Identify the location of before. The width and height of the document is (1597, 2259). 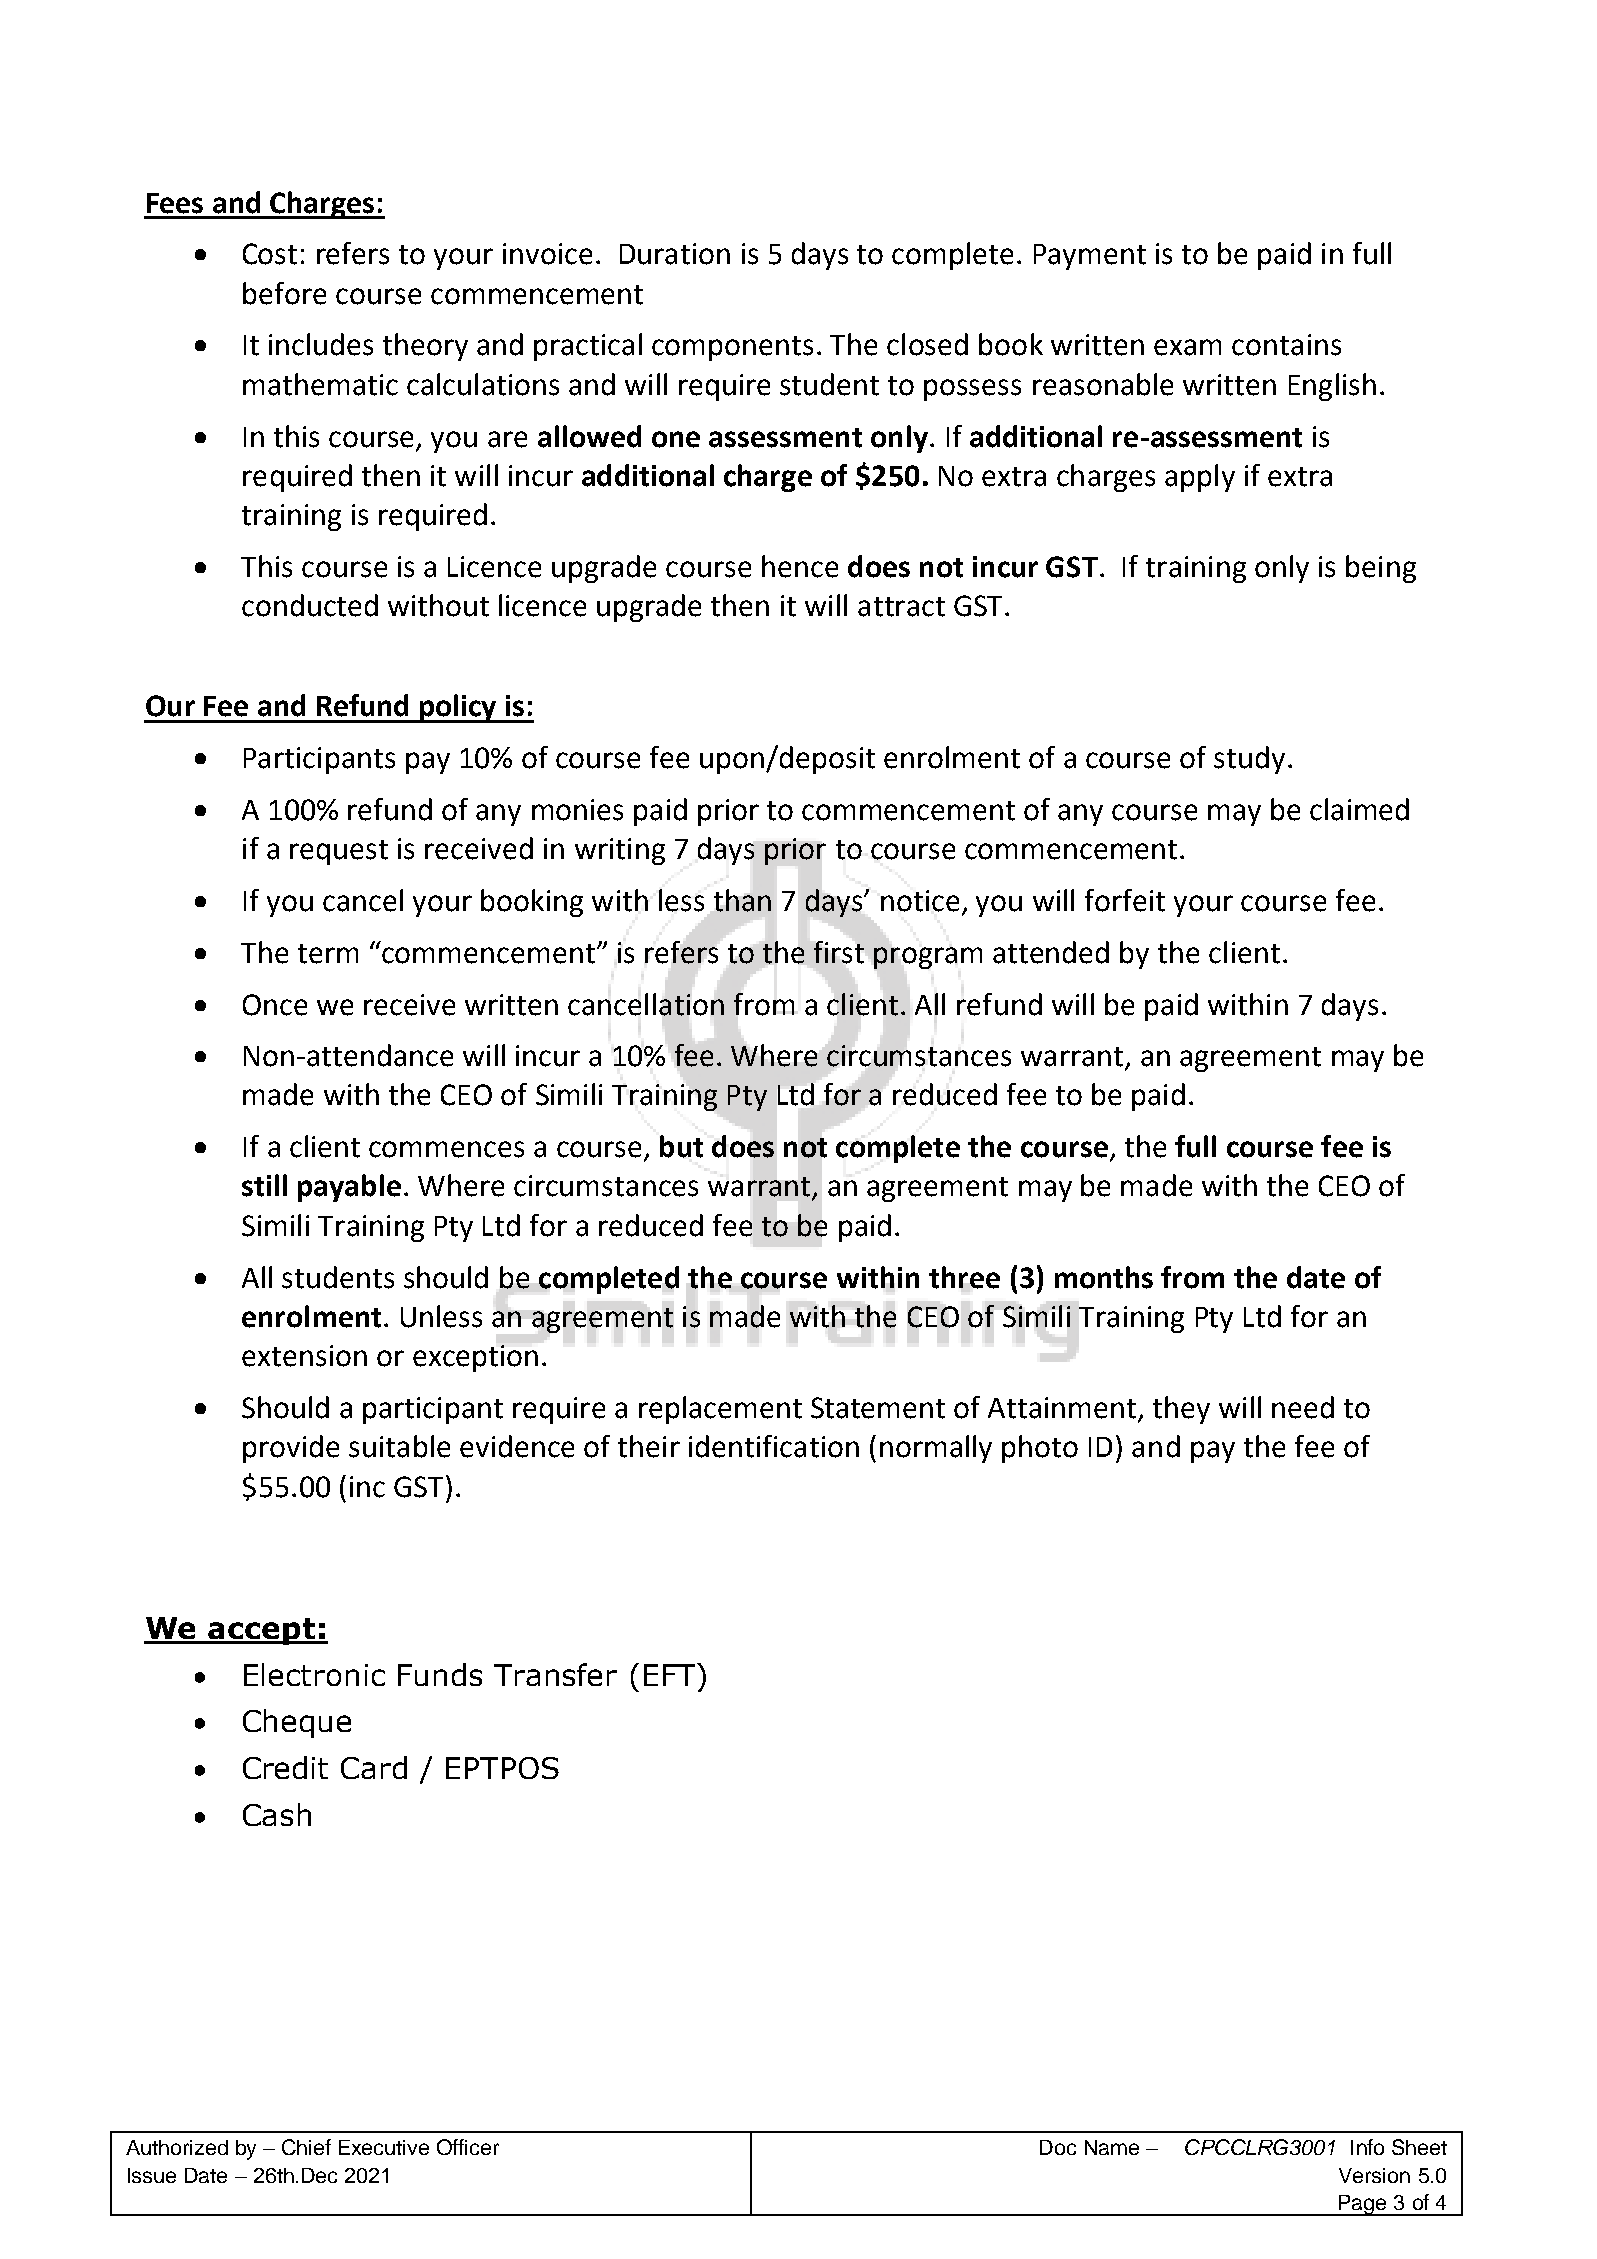
(284, 293).
